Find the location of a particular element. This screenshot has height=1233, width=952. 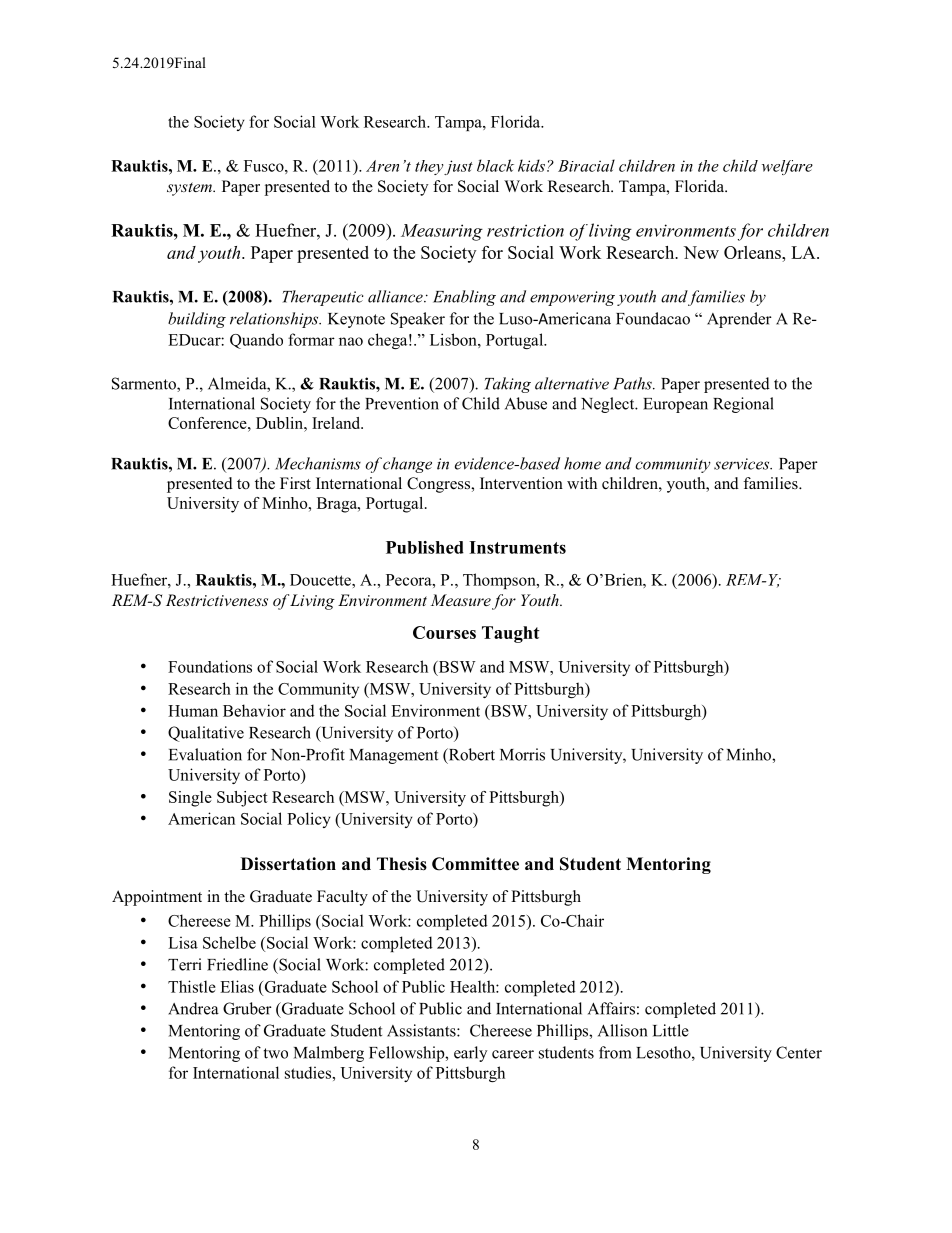

Subject is located at coordinates (242, 799).
